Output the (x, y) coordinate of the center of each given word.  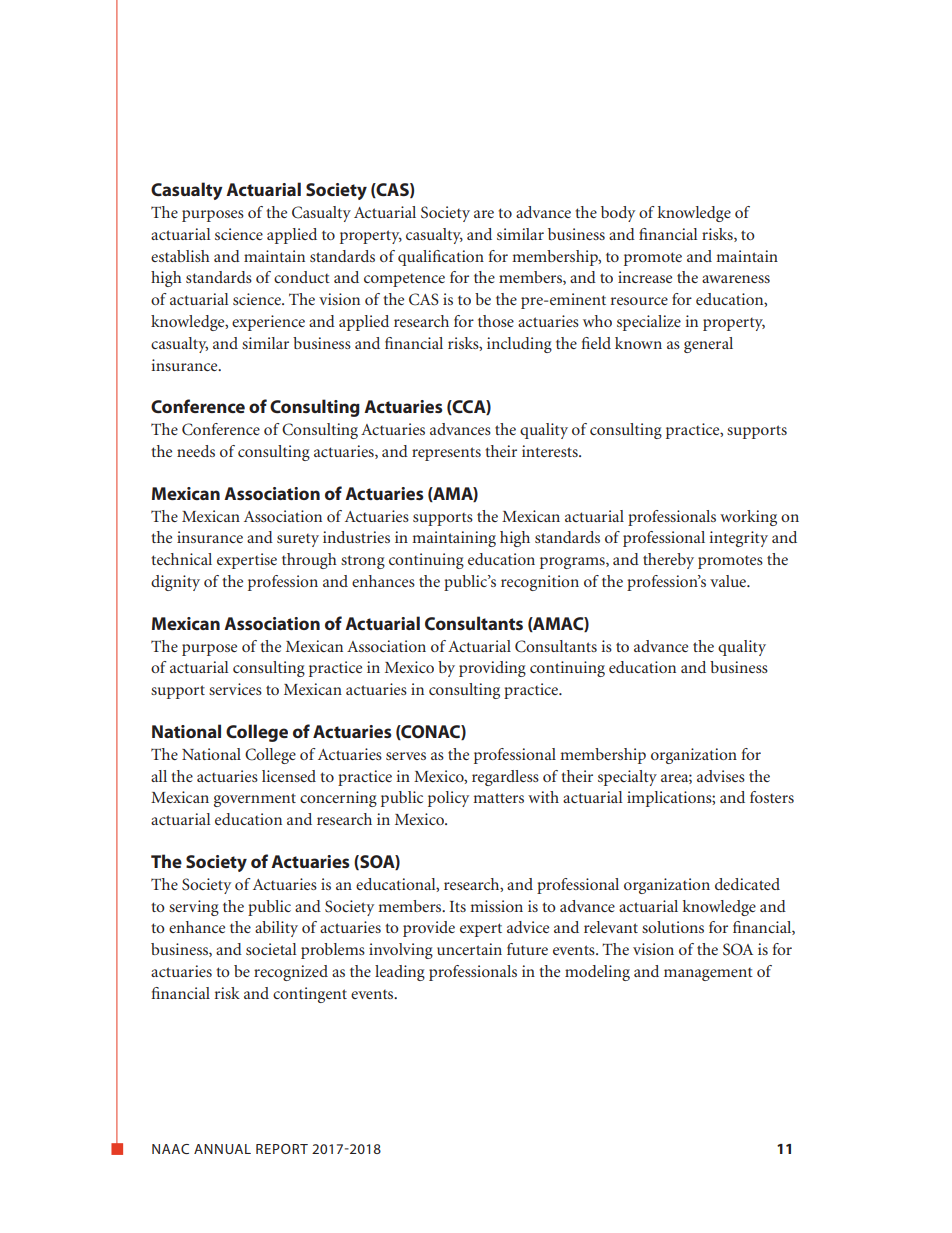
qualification (441, 258)
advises (721, 776)
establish (180, 256)
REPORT (282, 1149)
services (235, 689)
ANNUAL (222, 1149)
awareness (736, 279)
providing (492, 669)
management (708, 974)
